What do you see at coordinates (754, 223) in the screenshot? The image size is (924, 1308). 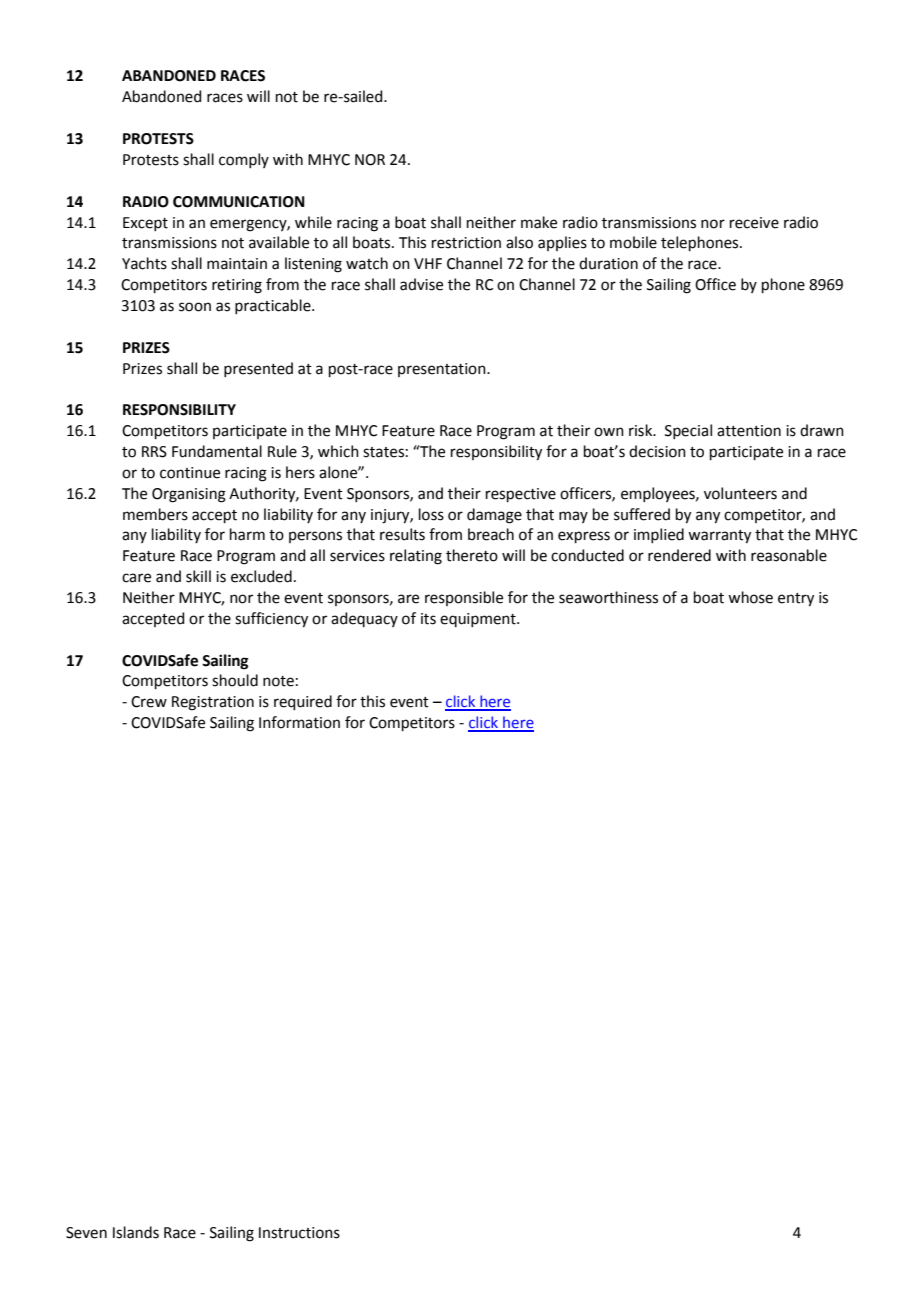 I see `receive` at bounding box center [754, 223].
